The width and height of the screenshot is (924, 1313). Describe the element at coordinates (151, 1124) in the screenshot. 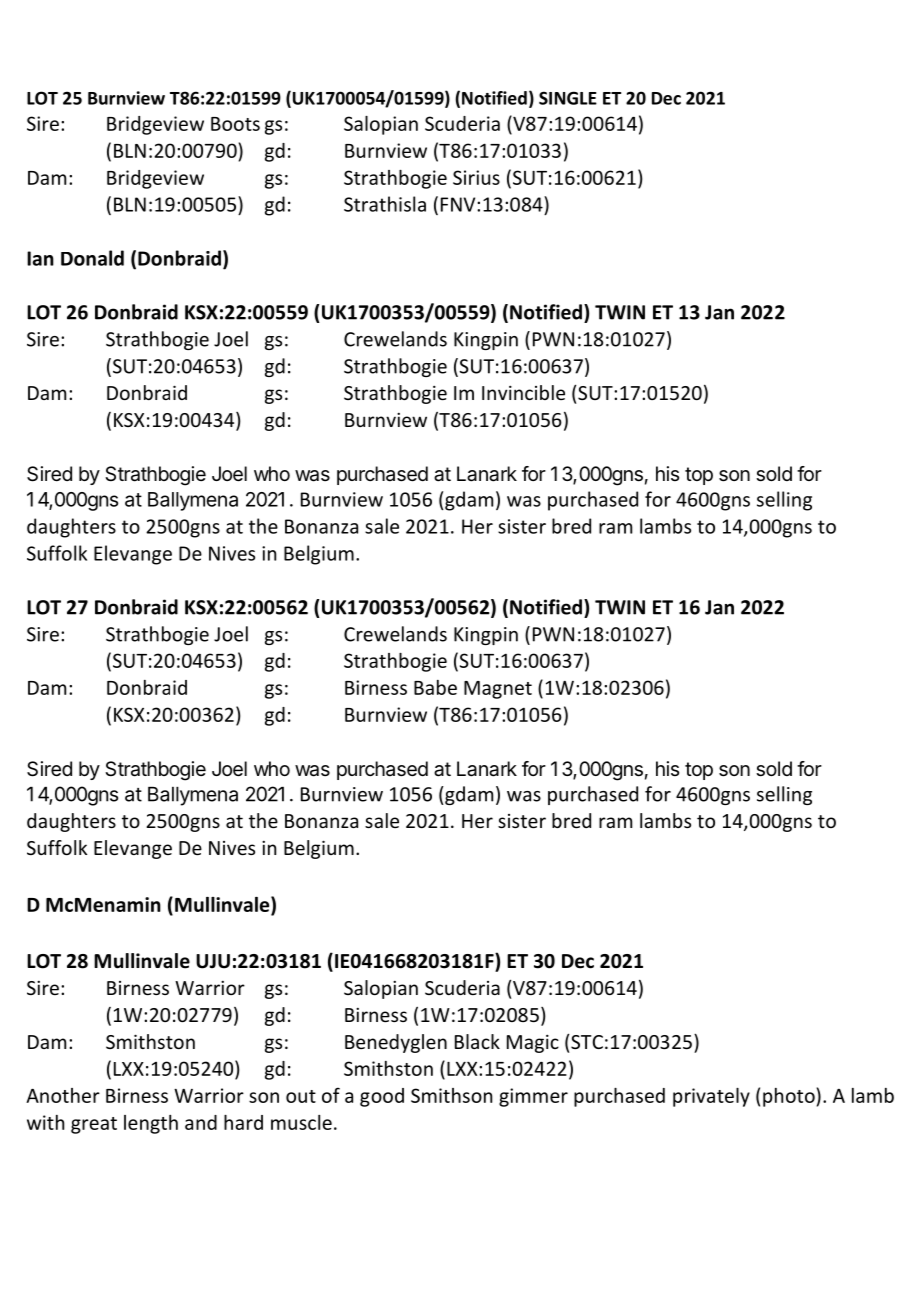

I see `length` at that location.
